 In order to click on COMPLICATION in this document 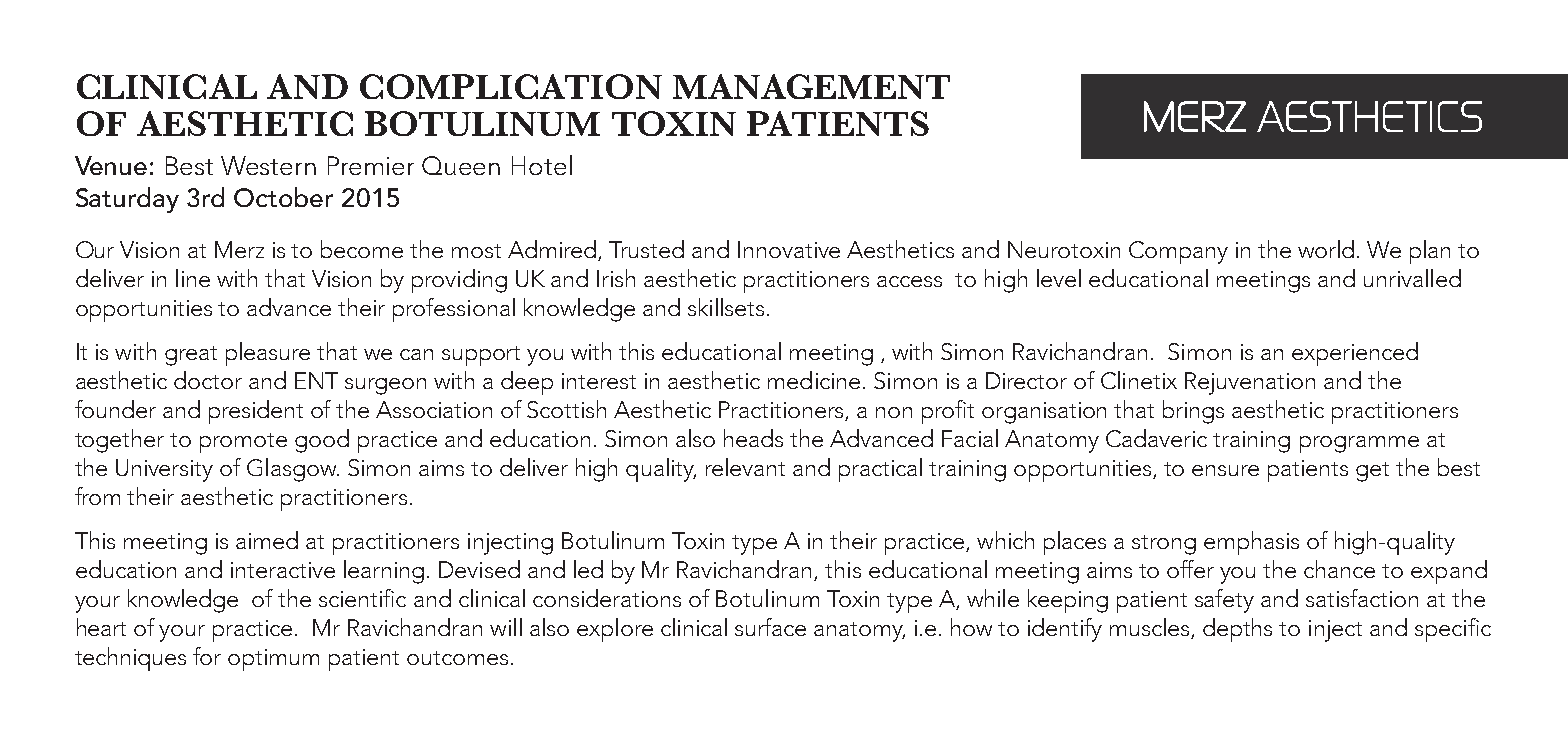, I will do `click(511, 86)`.
